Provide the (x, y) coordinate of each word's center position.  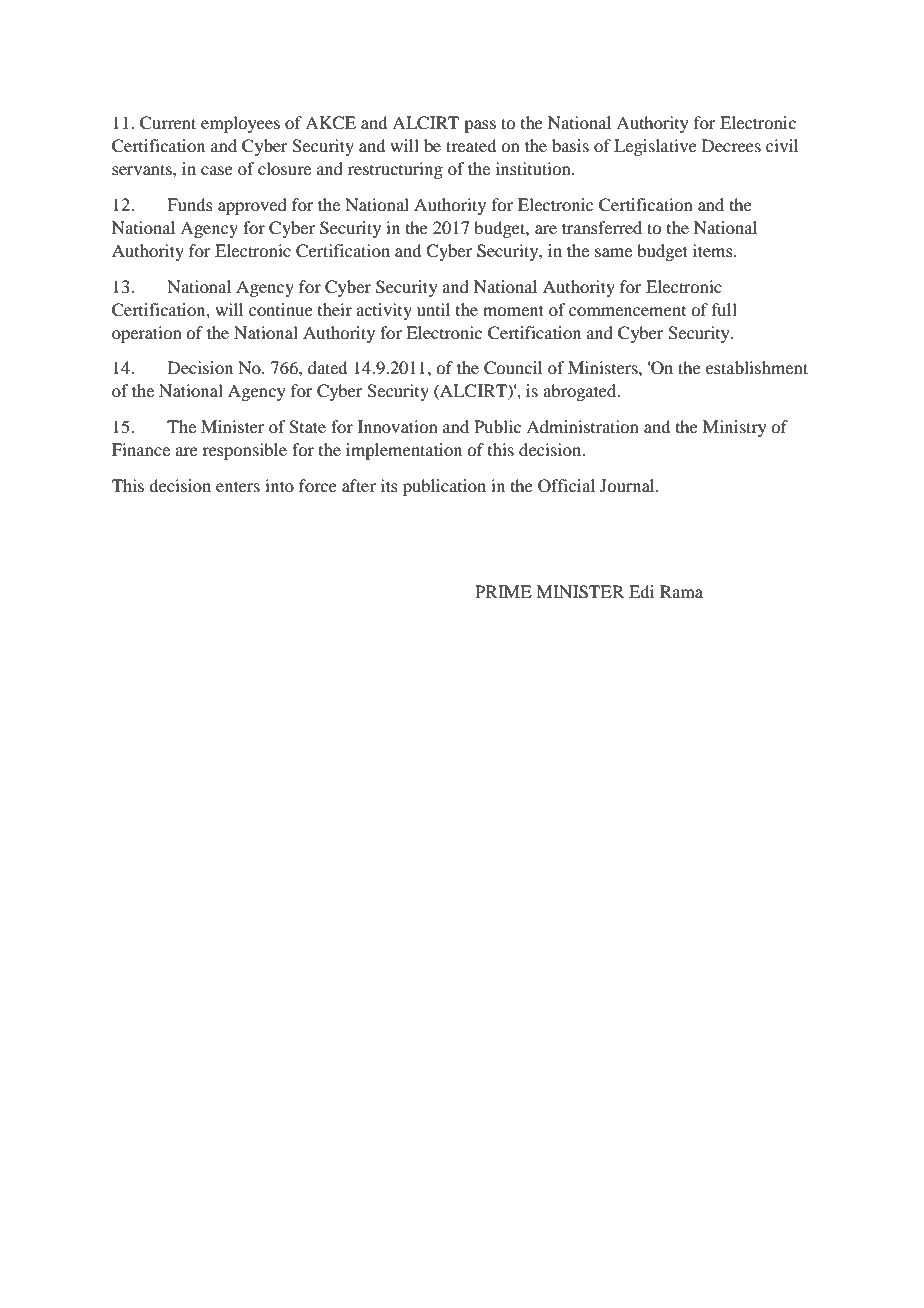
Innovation (398, 426)
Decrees (731, 145)
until (433, 309)
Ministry (735, 428)
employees (240, 124)
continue (281, 309)
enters (238, 486)
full (724, 309)
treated (471, 145)
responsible (244, 451)
